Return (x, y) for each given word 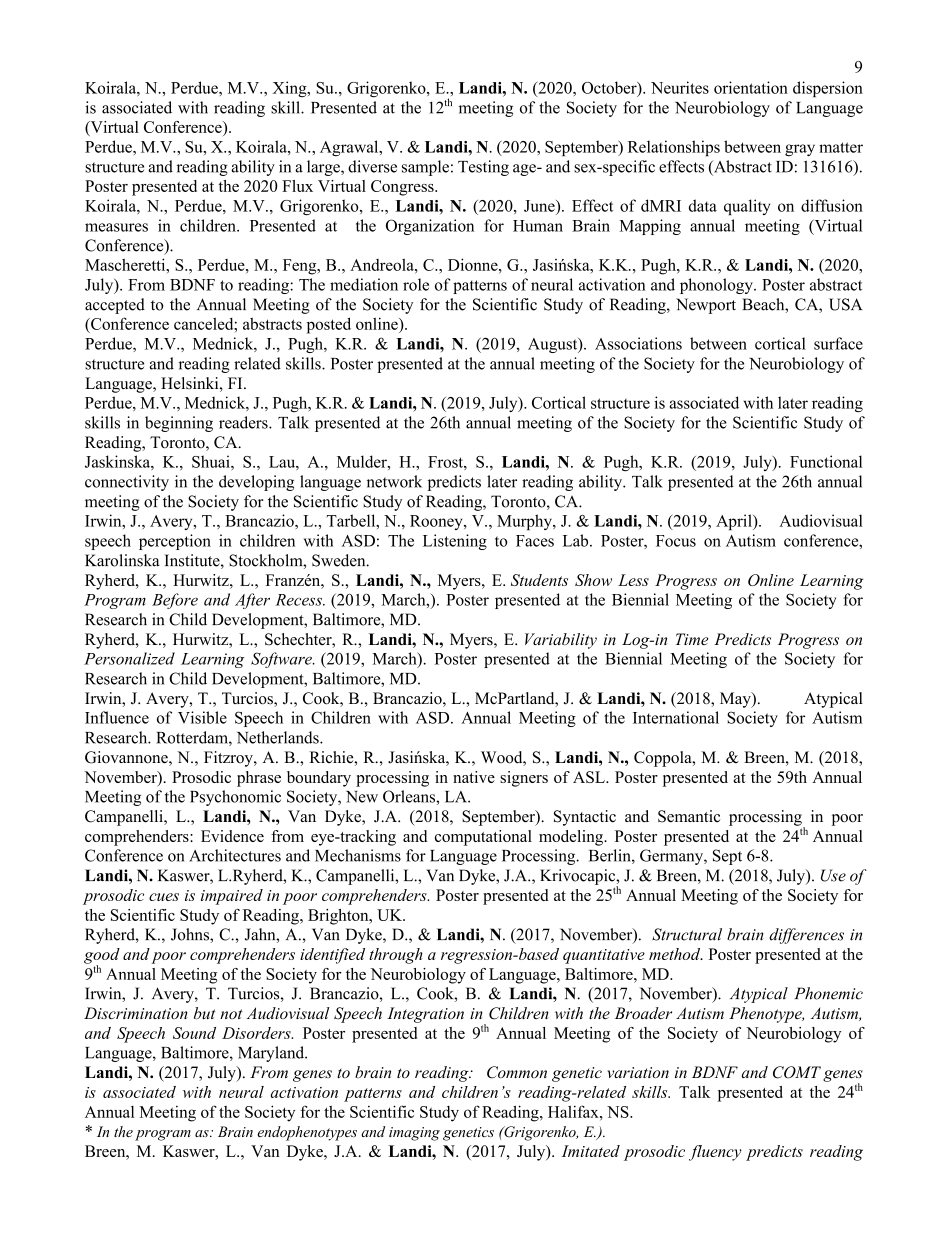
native (474, 777)
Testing (483, 168)
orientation (751, 87)
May (736, 700)
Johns (191, 934)
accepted (115, 306)
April (735, 522)
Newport (706, 306)
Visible (202, 717)
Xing (291, 89)
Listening (455, 542)
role (416, 284)
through (396, 956)
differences (806, 936)
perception (175, 542)
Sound (194, 1033)
